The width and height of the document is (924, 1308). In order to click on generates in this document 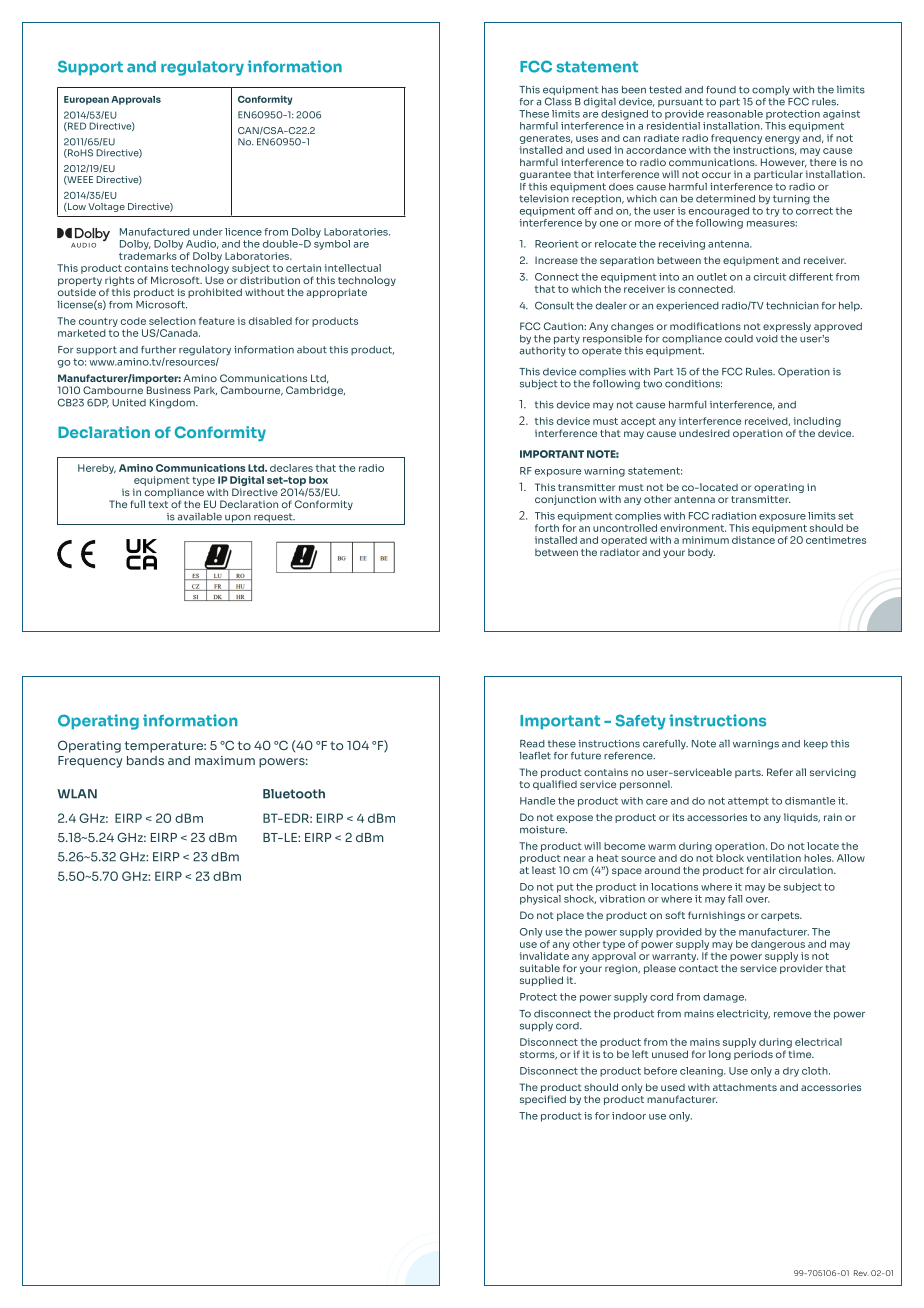, I will do `click(546, 139)`.
